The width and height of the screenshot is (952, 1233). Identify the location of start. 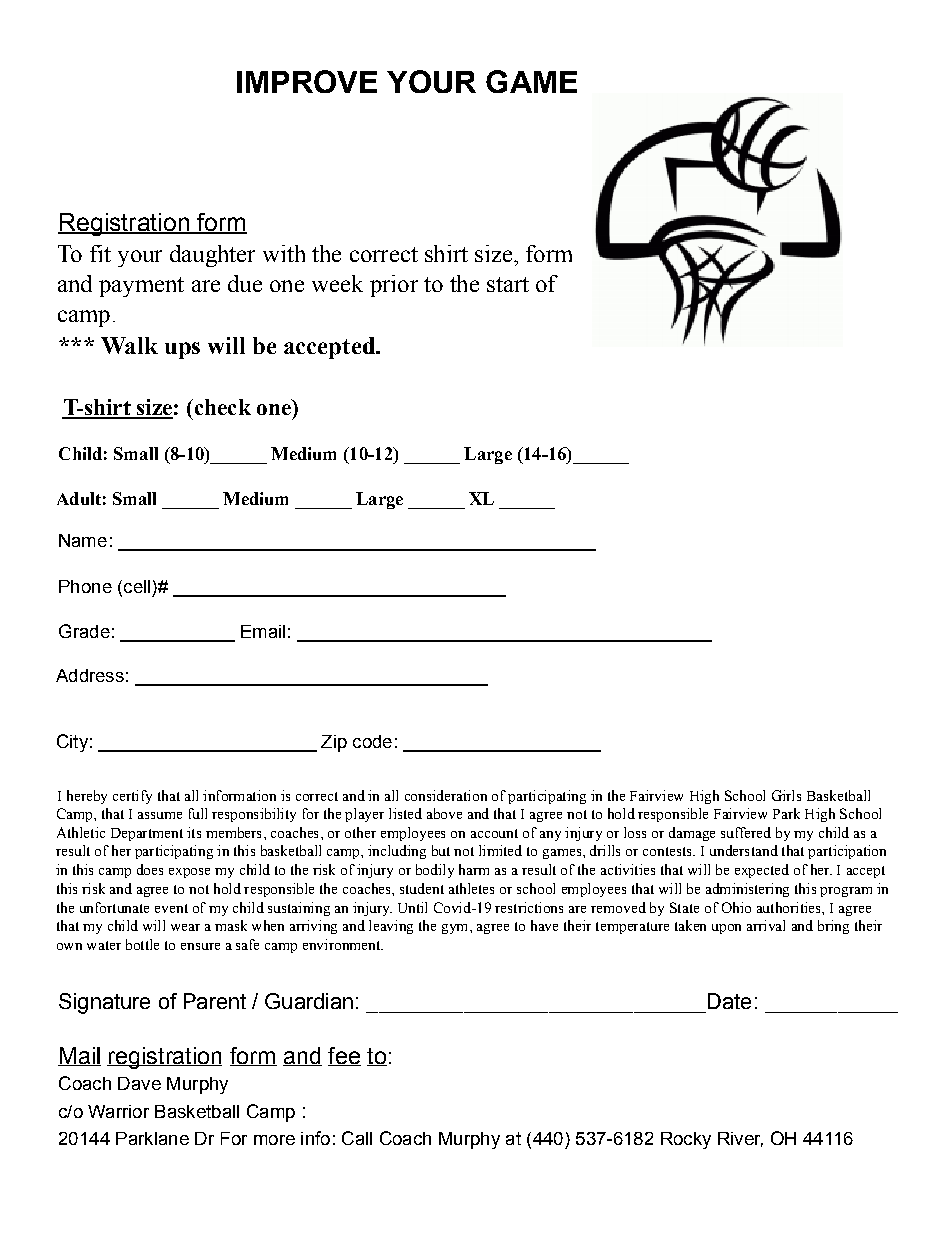
(508, 284).
